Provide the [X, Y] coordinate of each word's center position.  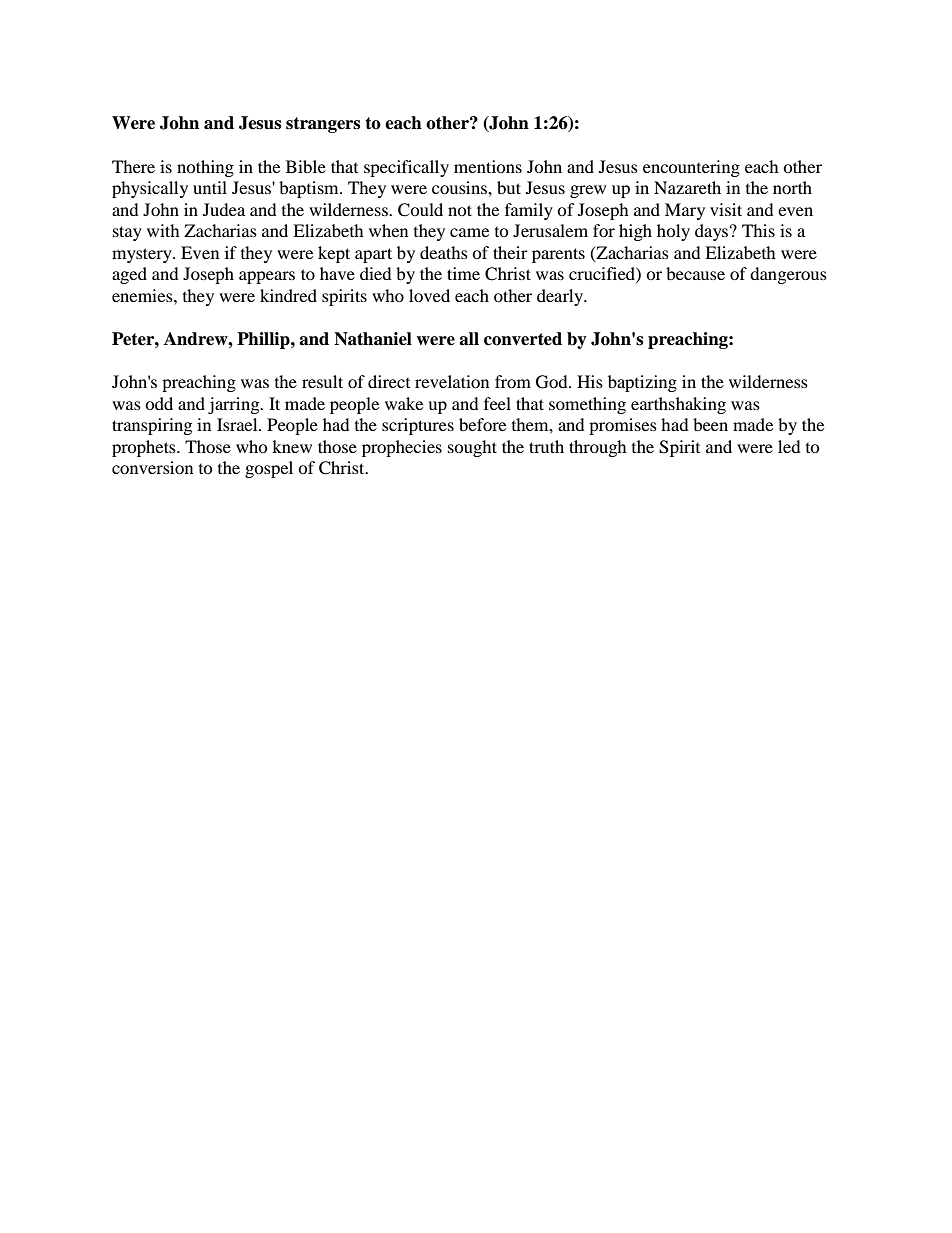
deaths [444, 252]
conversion [152, 467]
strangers [323, 125]
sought [472, 448]
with [163, 230]
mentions [488, 166]
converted [523, 339]
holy [673, 232]
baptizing [642, 383]
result [322, 381]
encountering [691, 168]
